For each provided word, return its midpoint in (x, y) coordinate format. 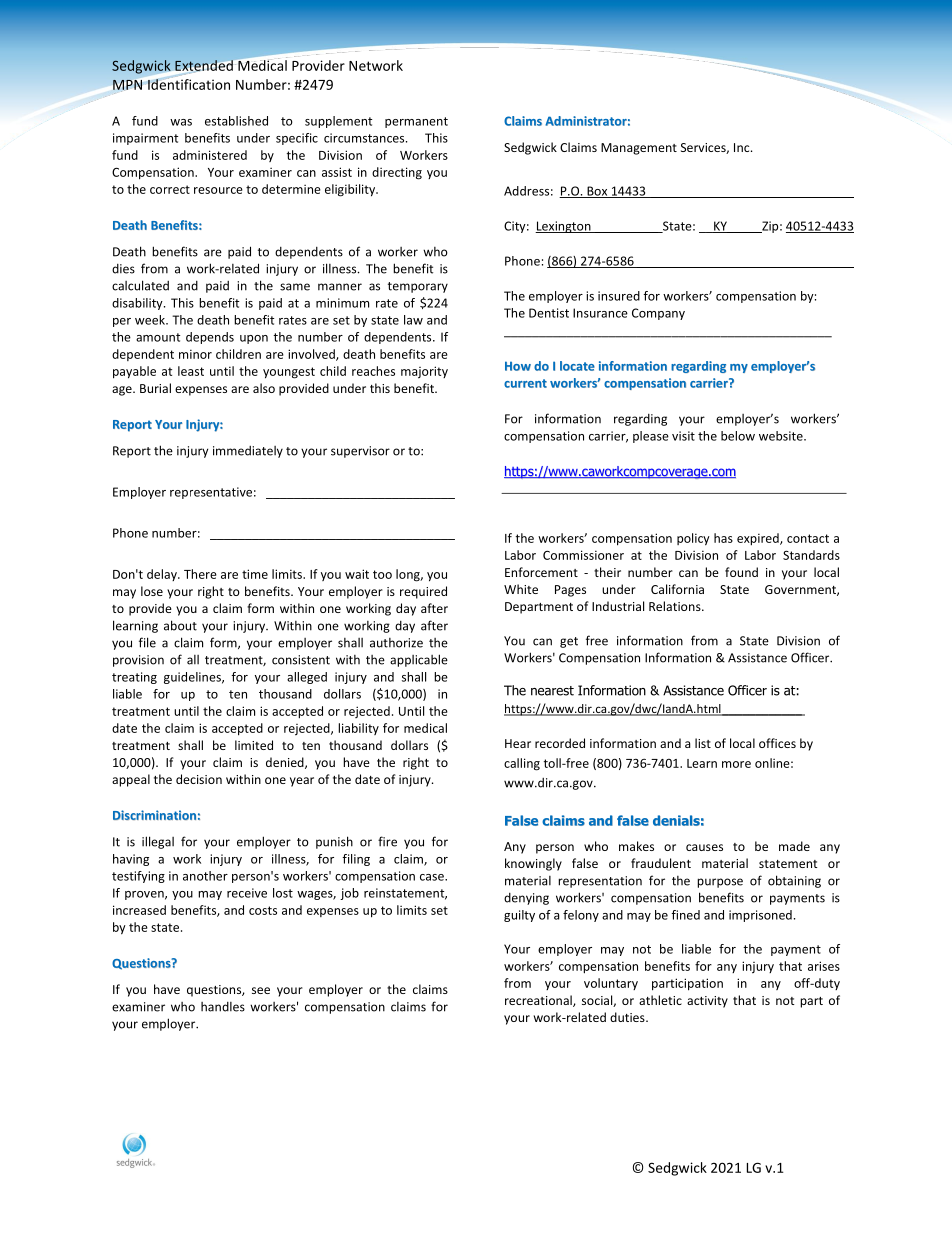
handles (223, 1007)
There (200, 574)
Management (639, 149)
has (723, 538)
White (521, 589)
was (181, 122)
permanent (416, 122)
